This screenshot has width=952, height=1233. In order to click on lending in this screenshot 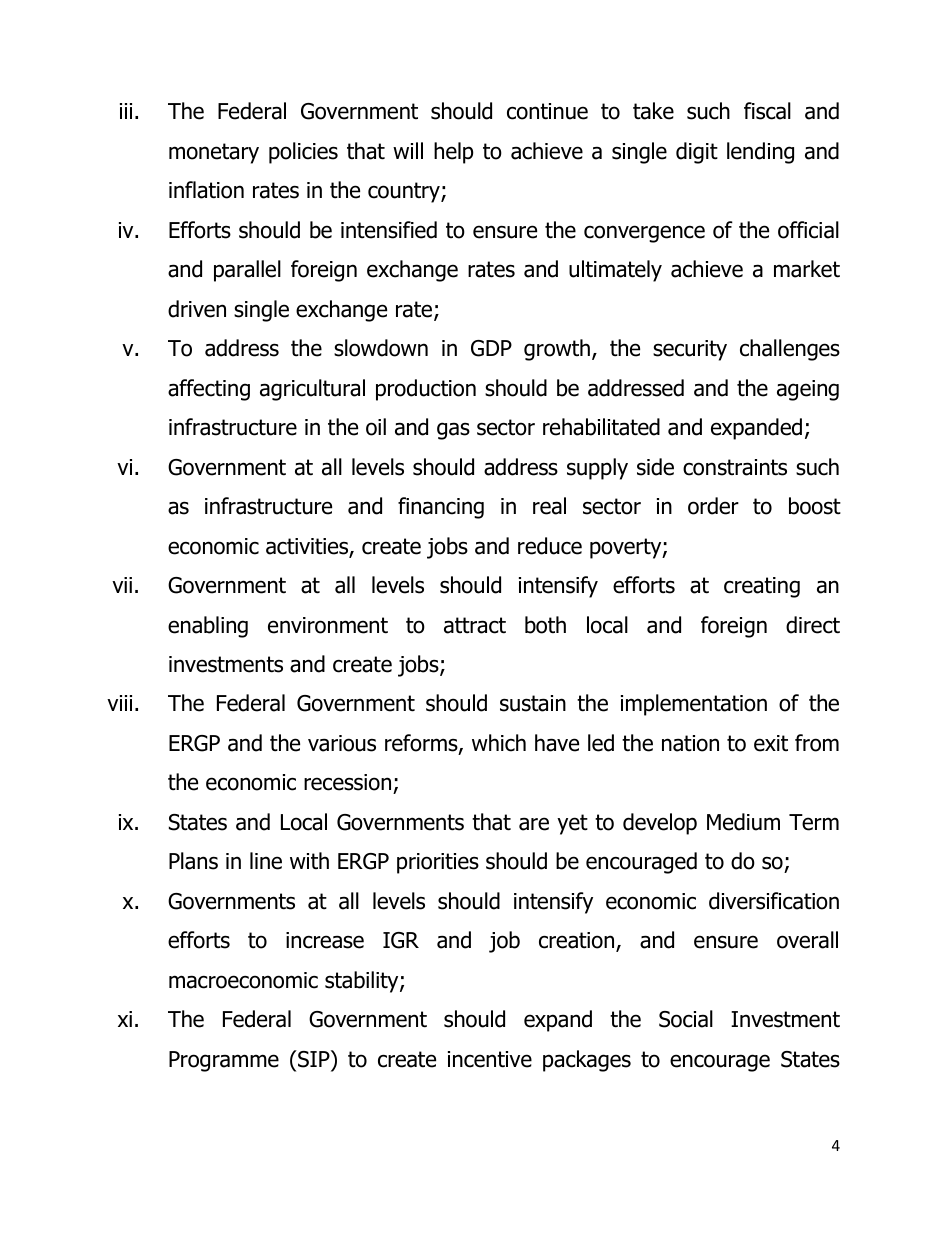, I will do `click(760, 153)`.
